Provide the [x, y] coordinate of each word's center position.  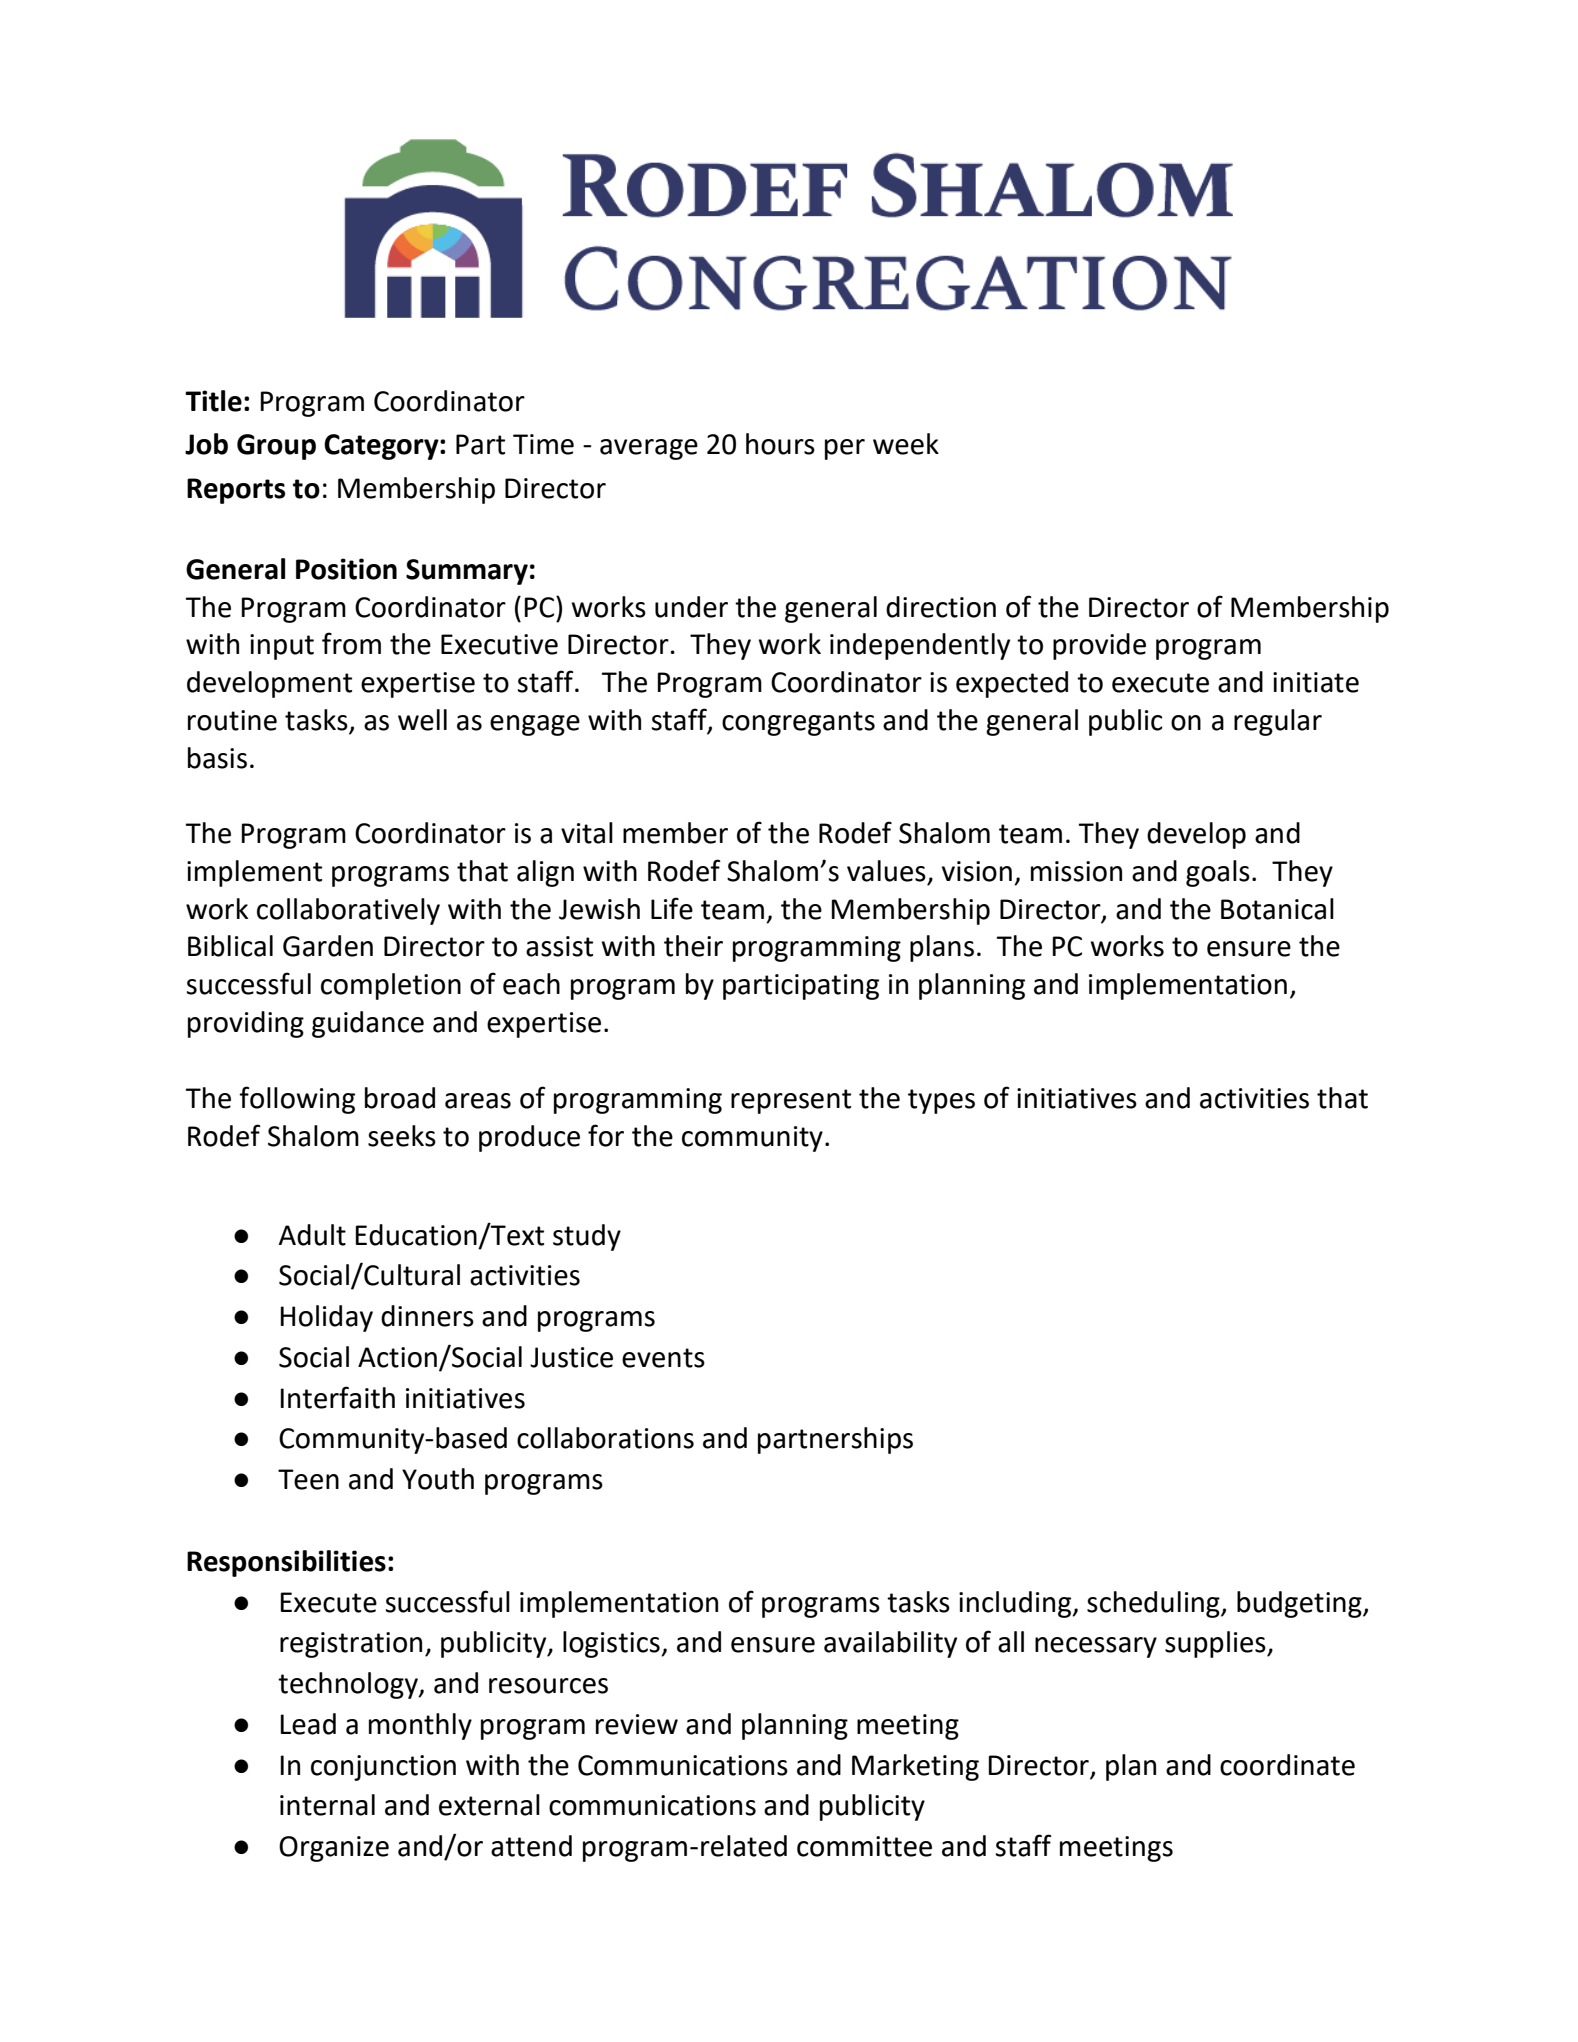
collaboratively [348, 911]
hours [780, 444]
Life [672, 908]
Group [276, 447]
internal [327, 1805]
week [906, 444]
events [663, 1358]
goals [1218, 873]
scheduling [1154, 1604]
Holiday [326, 1318]
